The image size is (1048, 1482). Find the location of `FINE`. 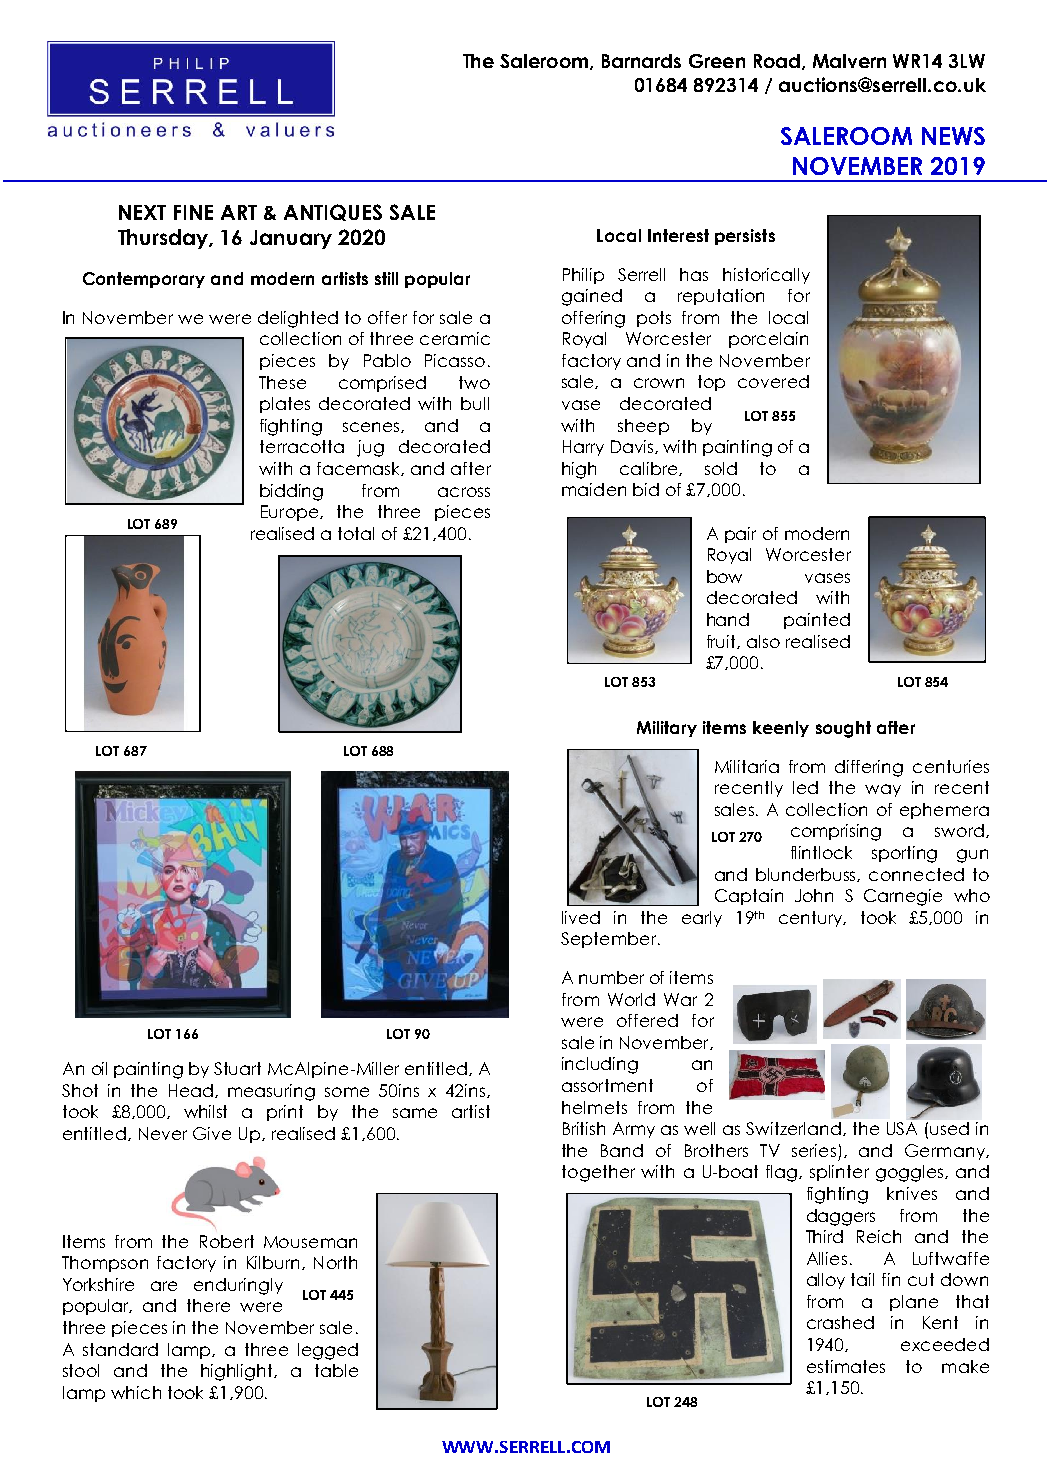

FINE is located at coordinates (193, 212).
